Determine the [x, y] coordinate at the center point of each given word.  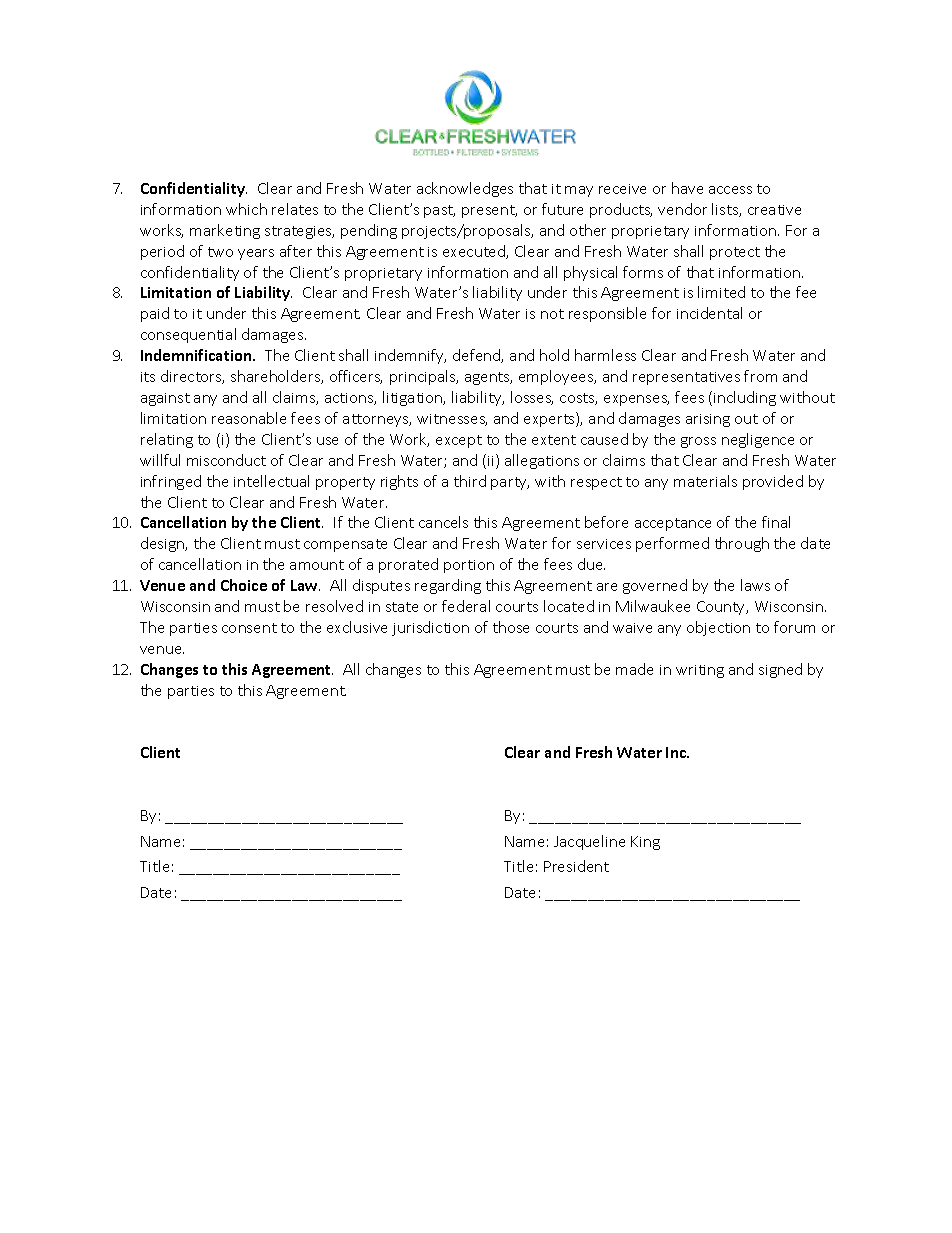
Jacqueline [589, 842]
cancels [443, 522]
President [576, 866]
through [742, 544]
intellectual [271, 481]
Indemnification [197, 355]
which [246, 209]
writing [700, 671]
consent [249, 628]
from [760, 376]
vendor [682, 209]
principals [424, 377]
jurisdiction [430, 628]
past [439, 211]
